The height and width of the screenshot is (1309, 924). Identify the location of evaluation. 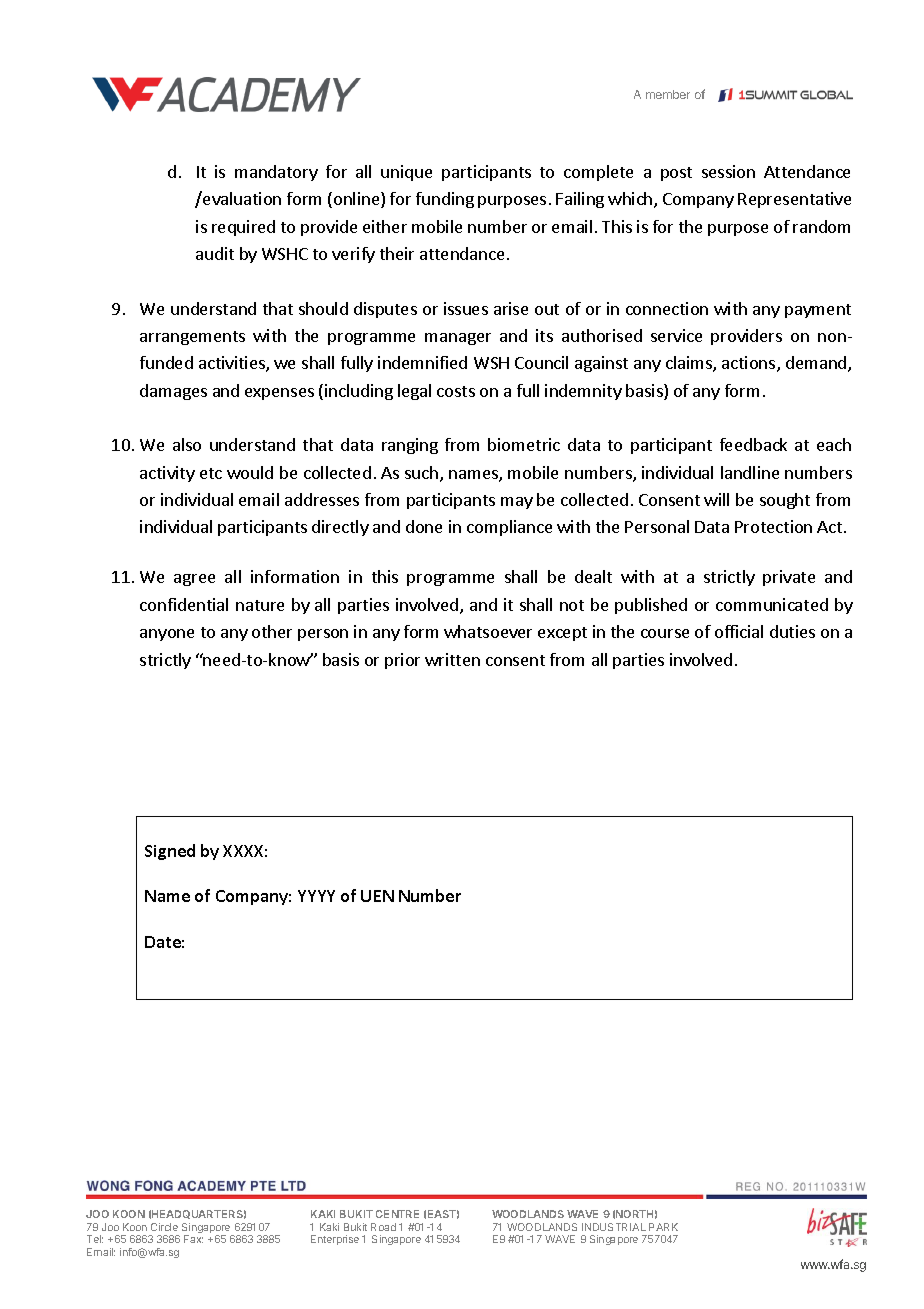
(241, 198).
